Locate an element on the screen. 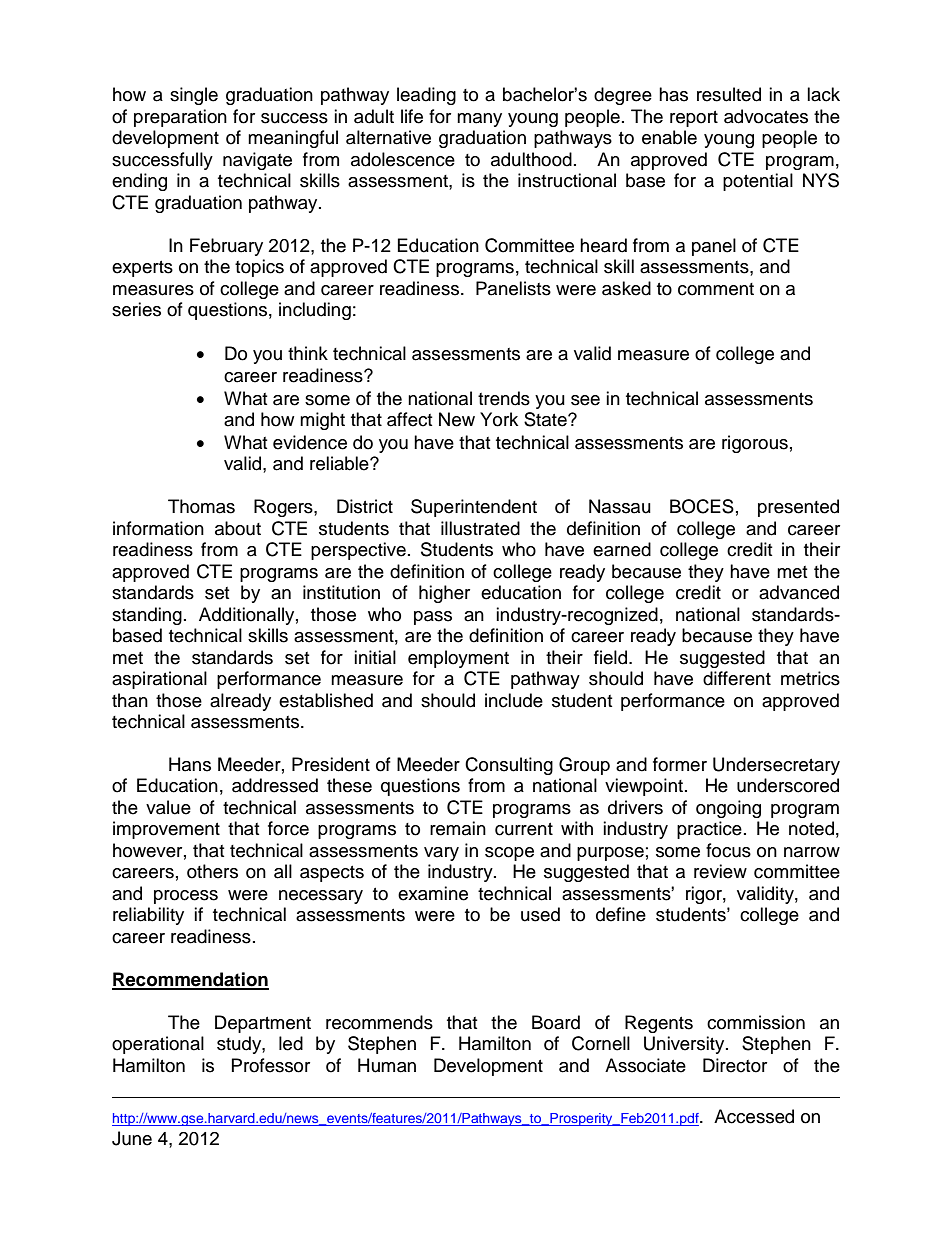 Image resolution: width=952 pixels, height=1233 pixels. Hans is located at coordinates (190, 764).
